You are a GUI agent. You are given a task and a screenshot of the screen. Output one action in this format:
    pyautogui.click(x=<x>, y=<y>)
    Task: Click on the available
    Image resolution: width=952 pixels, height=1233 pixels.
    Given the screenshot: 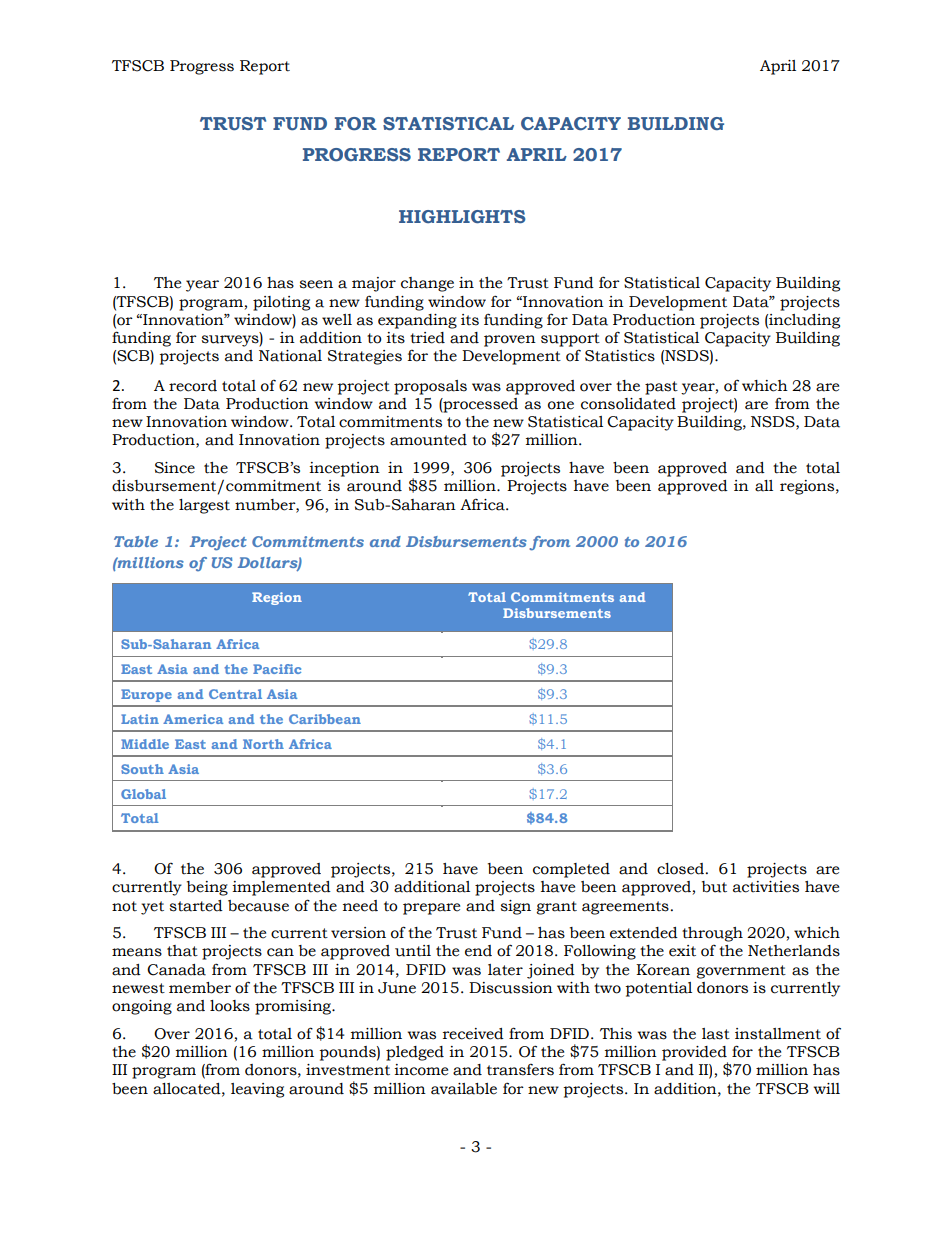 What is the action you would take?
    pyautogui.click(x=464, y=1089)
